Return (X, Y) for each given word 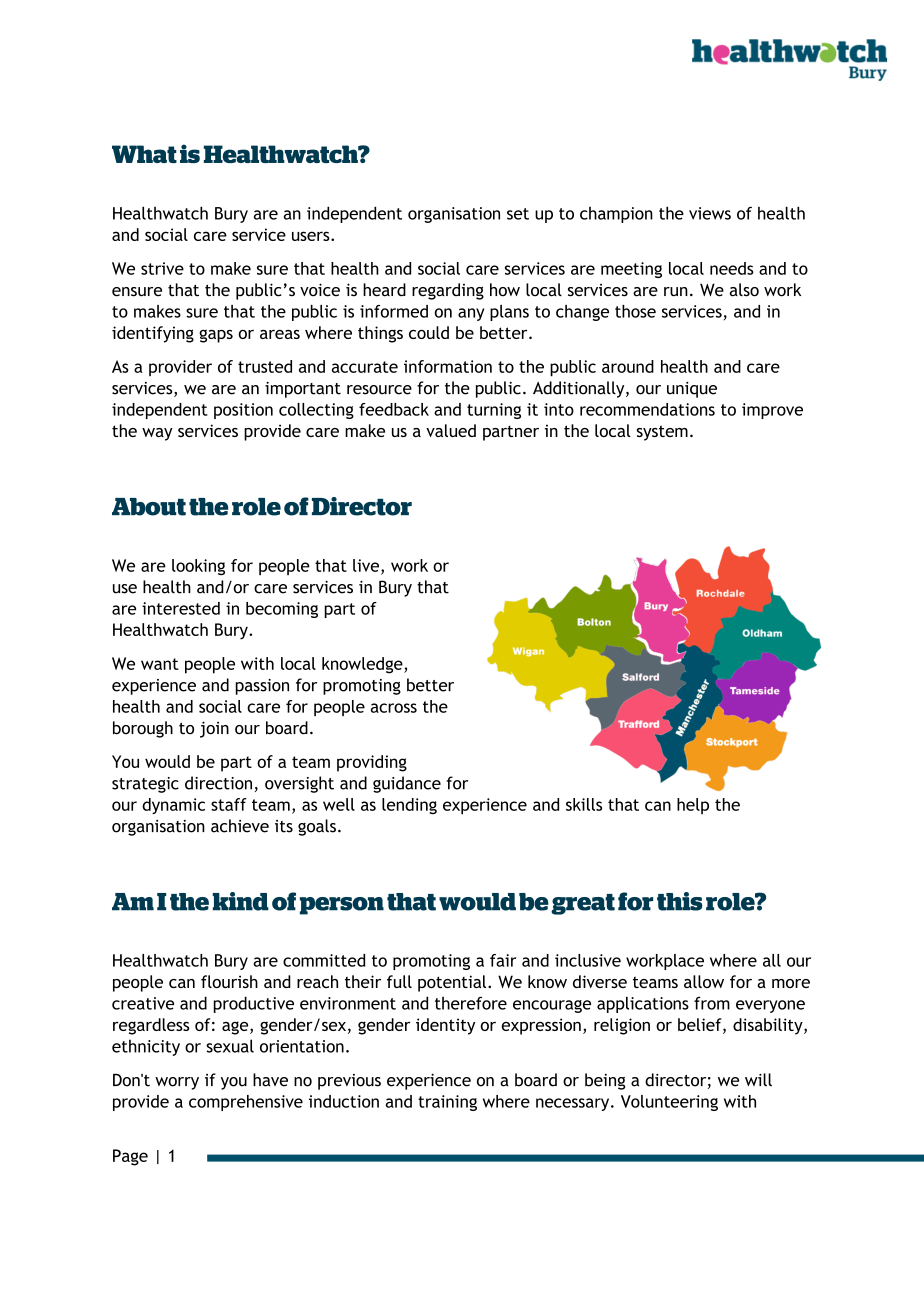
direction (218, 783)
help (693, 806)
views (710, 213)
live (367, 566)
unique (692, 390)
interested (181, 608)
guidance (407, 784)
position (243, 411)
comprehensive (246, 1103)
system (662, 433)
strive (162, 268)
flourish (229, 981)
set (518, 214)
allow (704, 981)
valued (451, 430)
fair (503, 960)
